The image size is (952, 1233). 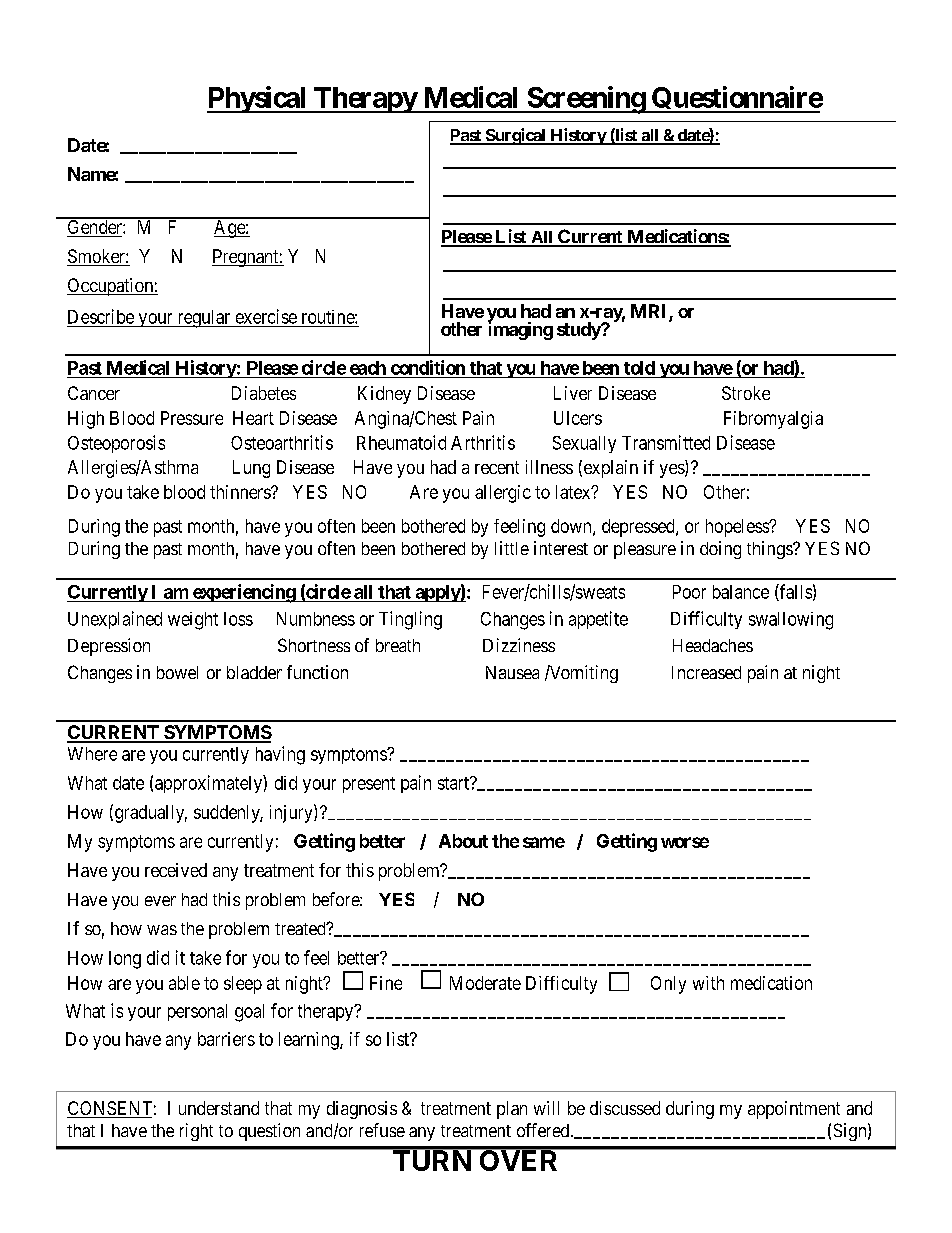 I want to click on Transmitted, so click(x=666, y=442).
